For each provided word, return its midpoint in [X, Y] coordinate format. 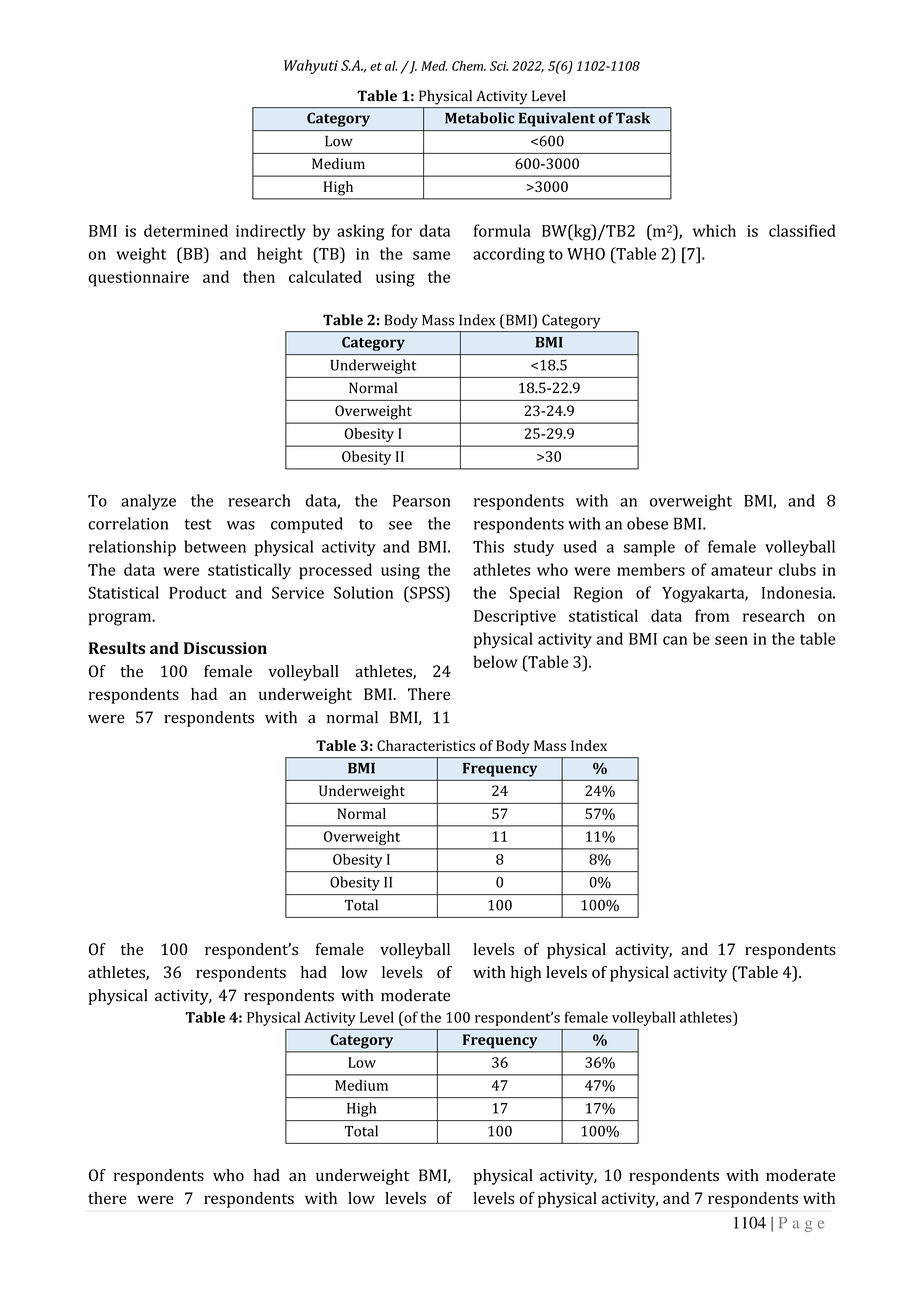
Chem [468, 66]
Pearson [422, 501]
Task [633, 118]
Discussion [225, 648]
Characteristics [426, 745]
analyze [148, 502]
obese [647, 523]
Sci [499, 66]
